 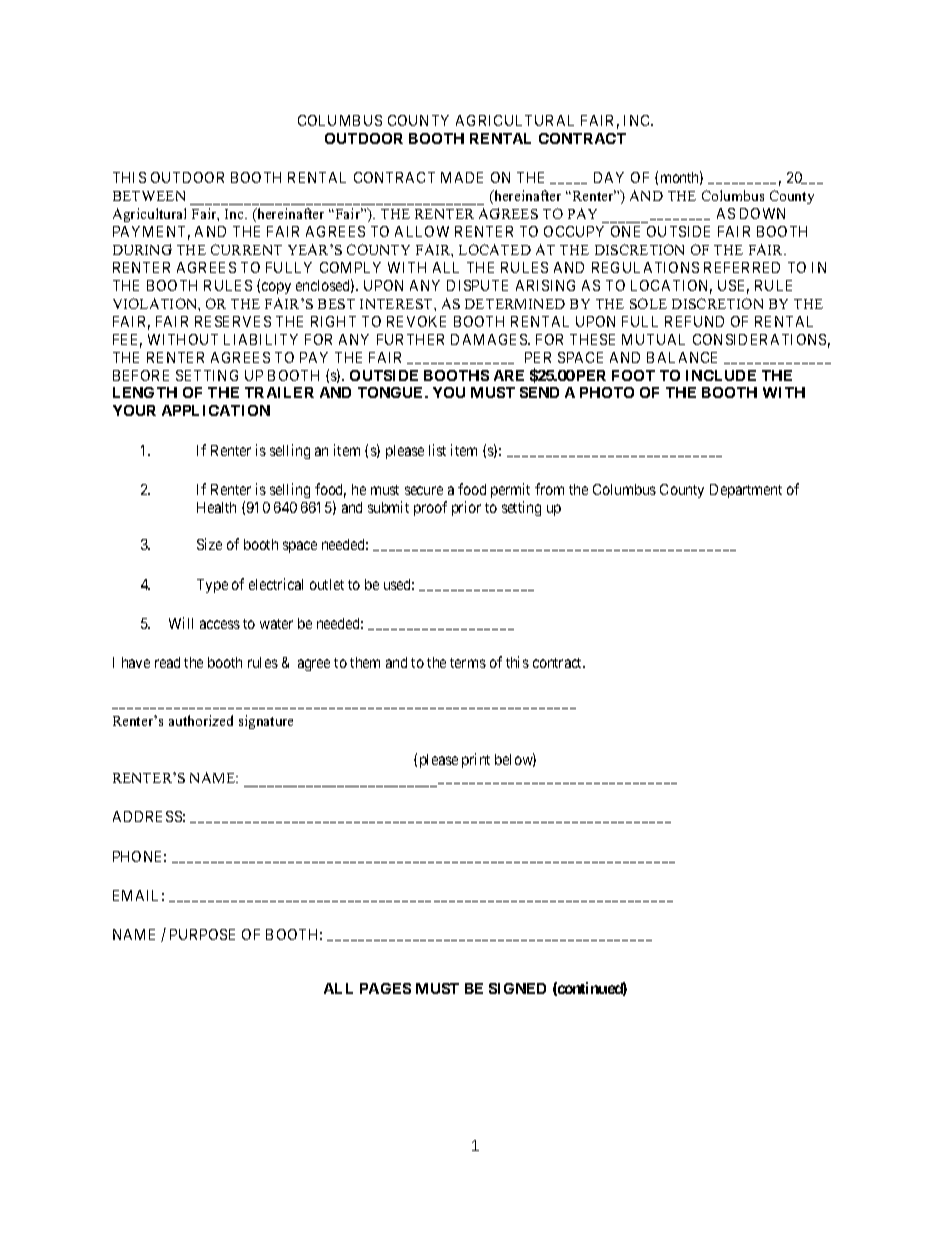 I want to click on MADE, so click(x=462, y=177).
